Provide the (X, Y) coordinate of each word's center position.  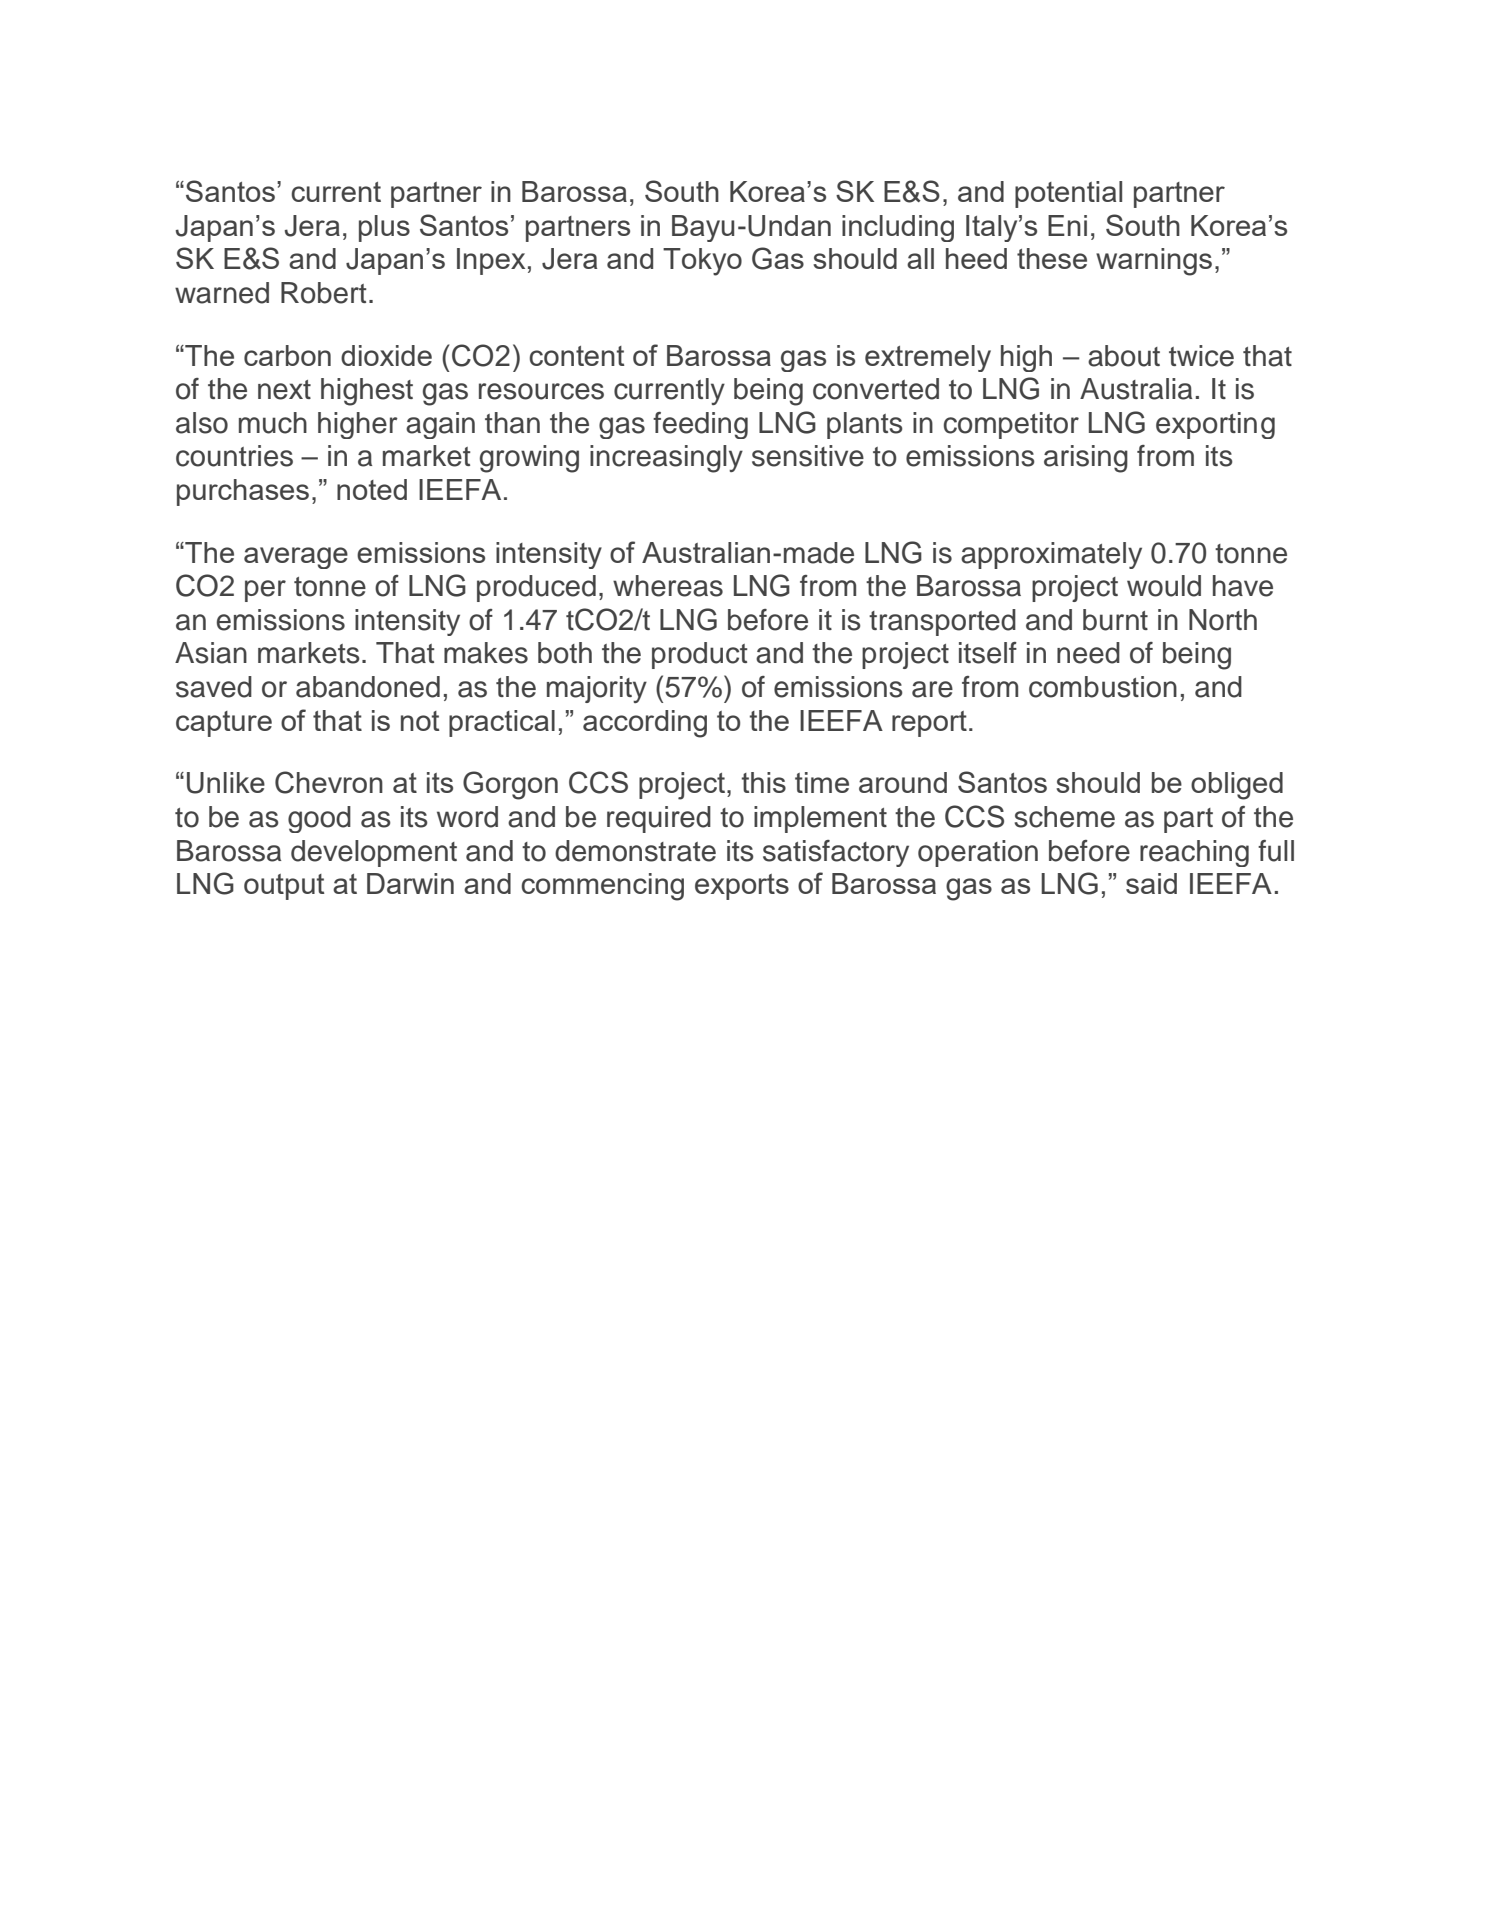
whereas (668, 586)
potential (1068, 194)
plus (384, 228)
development (374, 853)
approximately (1051, 555)
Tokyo (702, 262)
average (296, 558)
